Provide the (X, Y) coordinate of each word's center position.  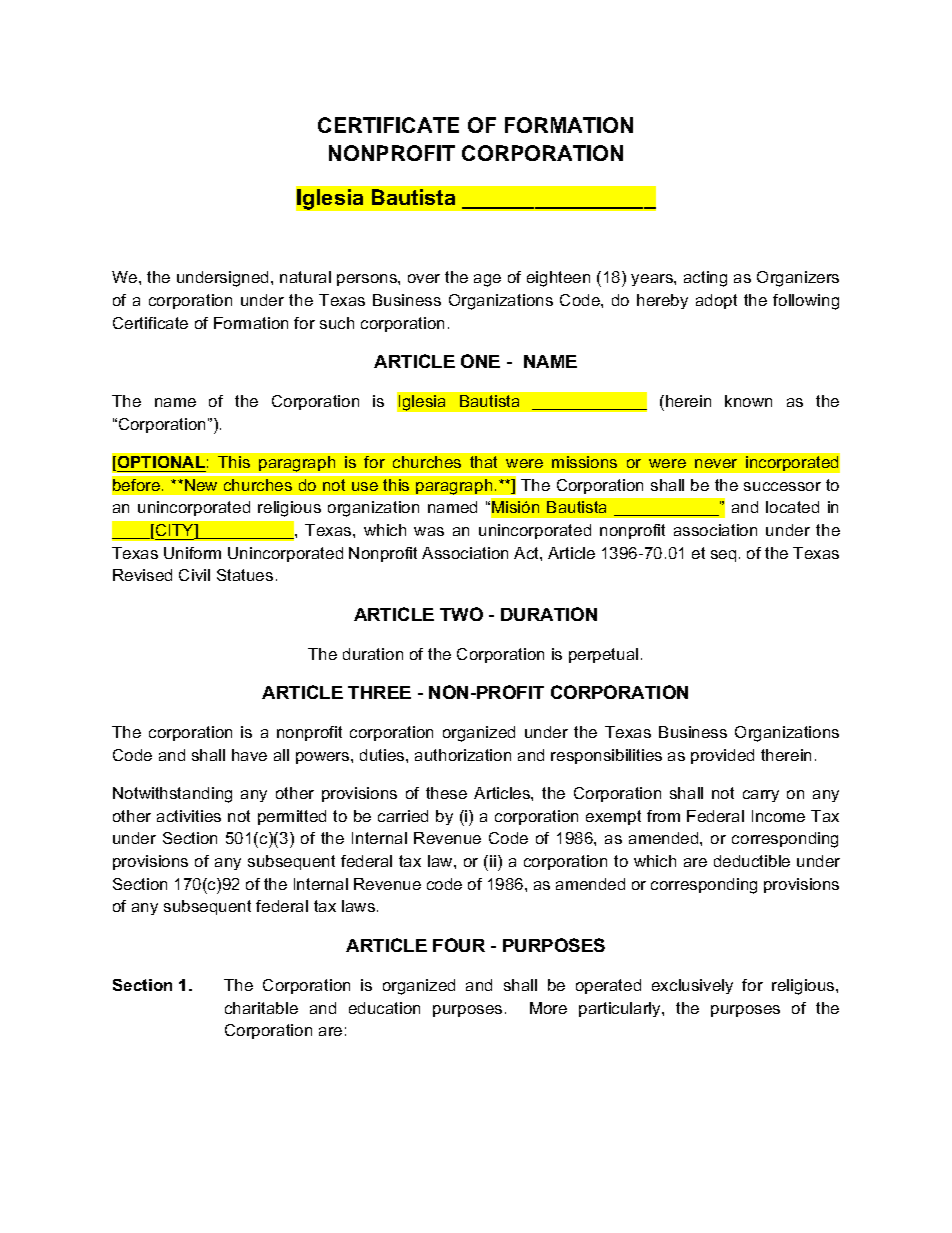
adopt (716, 301)
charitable (261, 1008)
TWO (461, 614)
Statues (245, 575)
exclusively (692, 986)
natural (305, 277)
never (716, 463)
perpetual (603, 655)
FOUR (459, 945)
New (201, 485)
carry (761, 796)
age (487, 280)
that (483, 462)
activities (189, 816)
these (446, 793)
